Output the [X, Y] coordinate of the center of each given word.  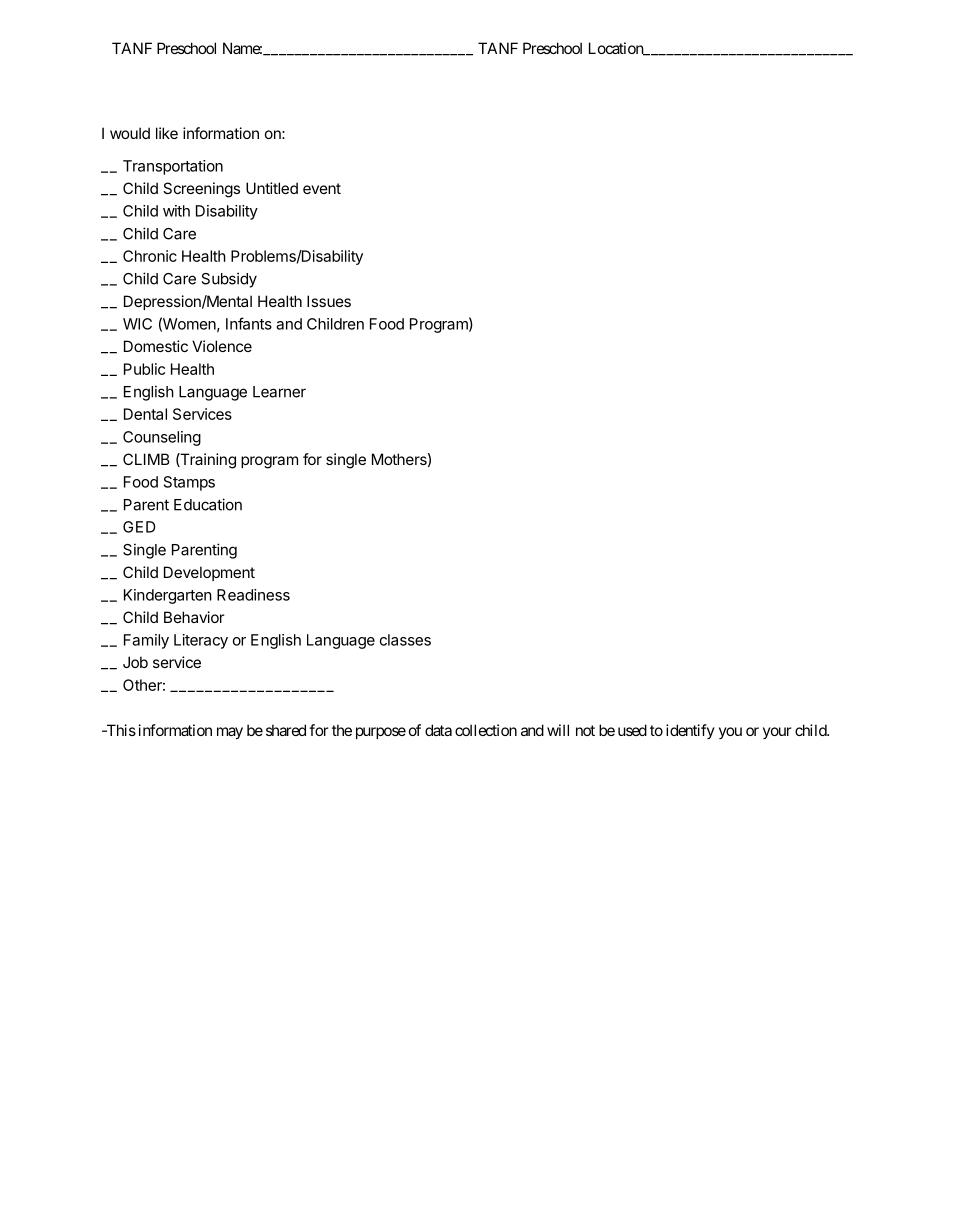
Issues [329, 301]
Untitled [272, 188]
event [322, 188]
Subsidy [229, 280]
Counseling [162, 438]
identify [690, 731]
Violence [222, 346]
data [438, 730]
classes [405, 640]
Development [209, 573]
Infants [249, 323]
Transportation [173, 167]
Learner [279, 392]
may [230, 733]
